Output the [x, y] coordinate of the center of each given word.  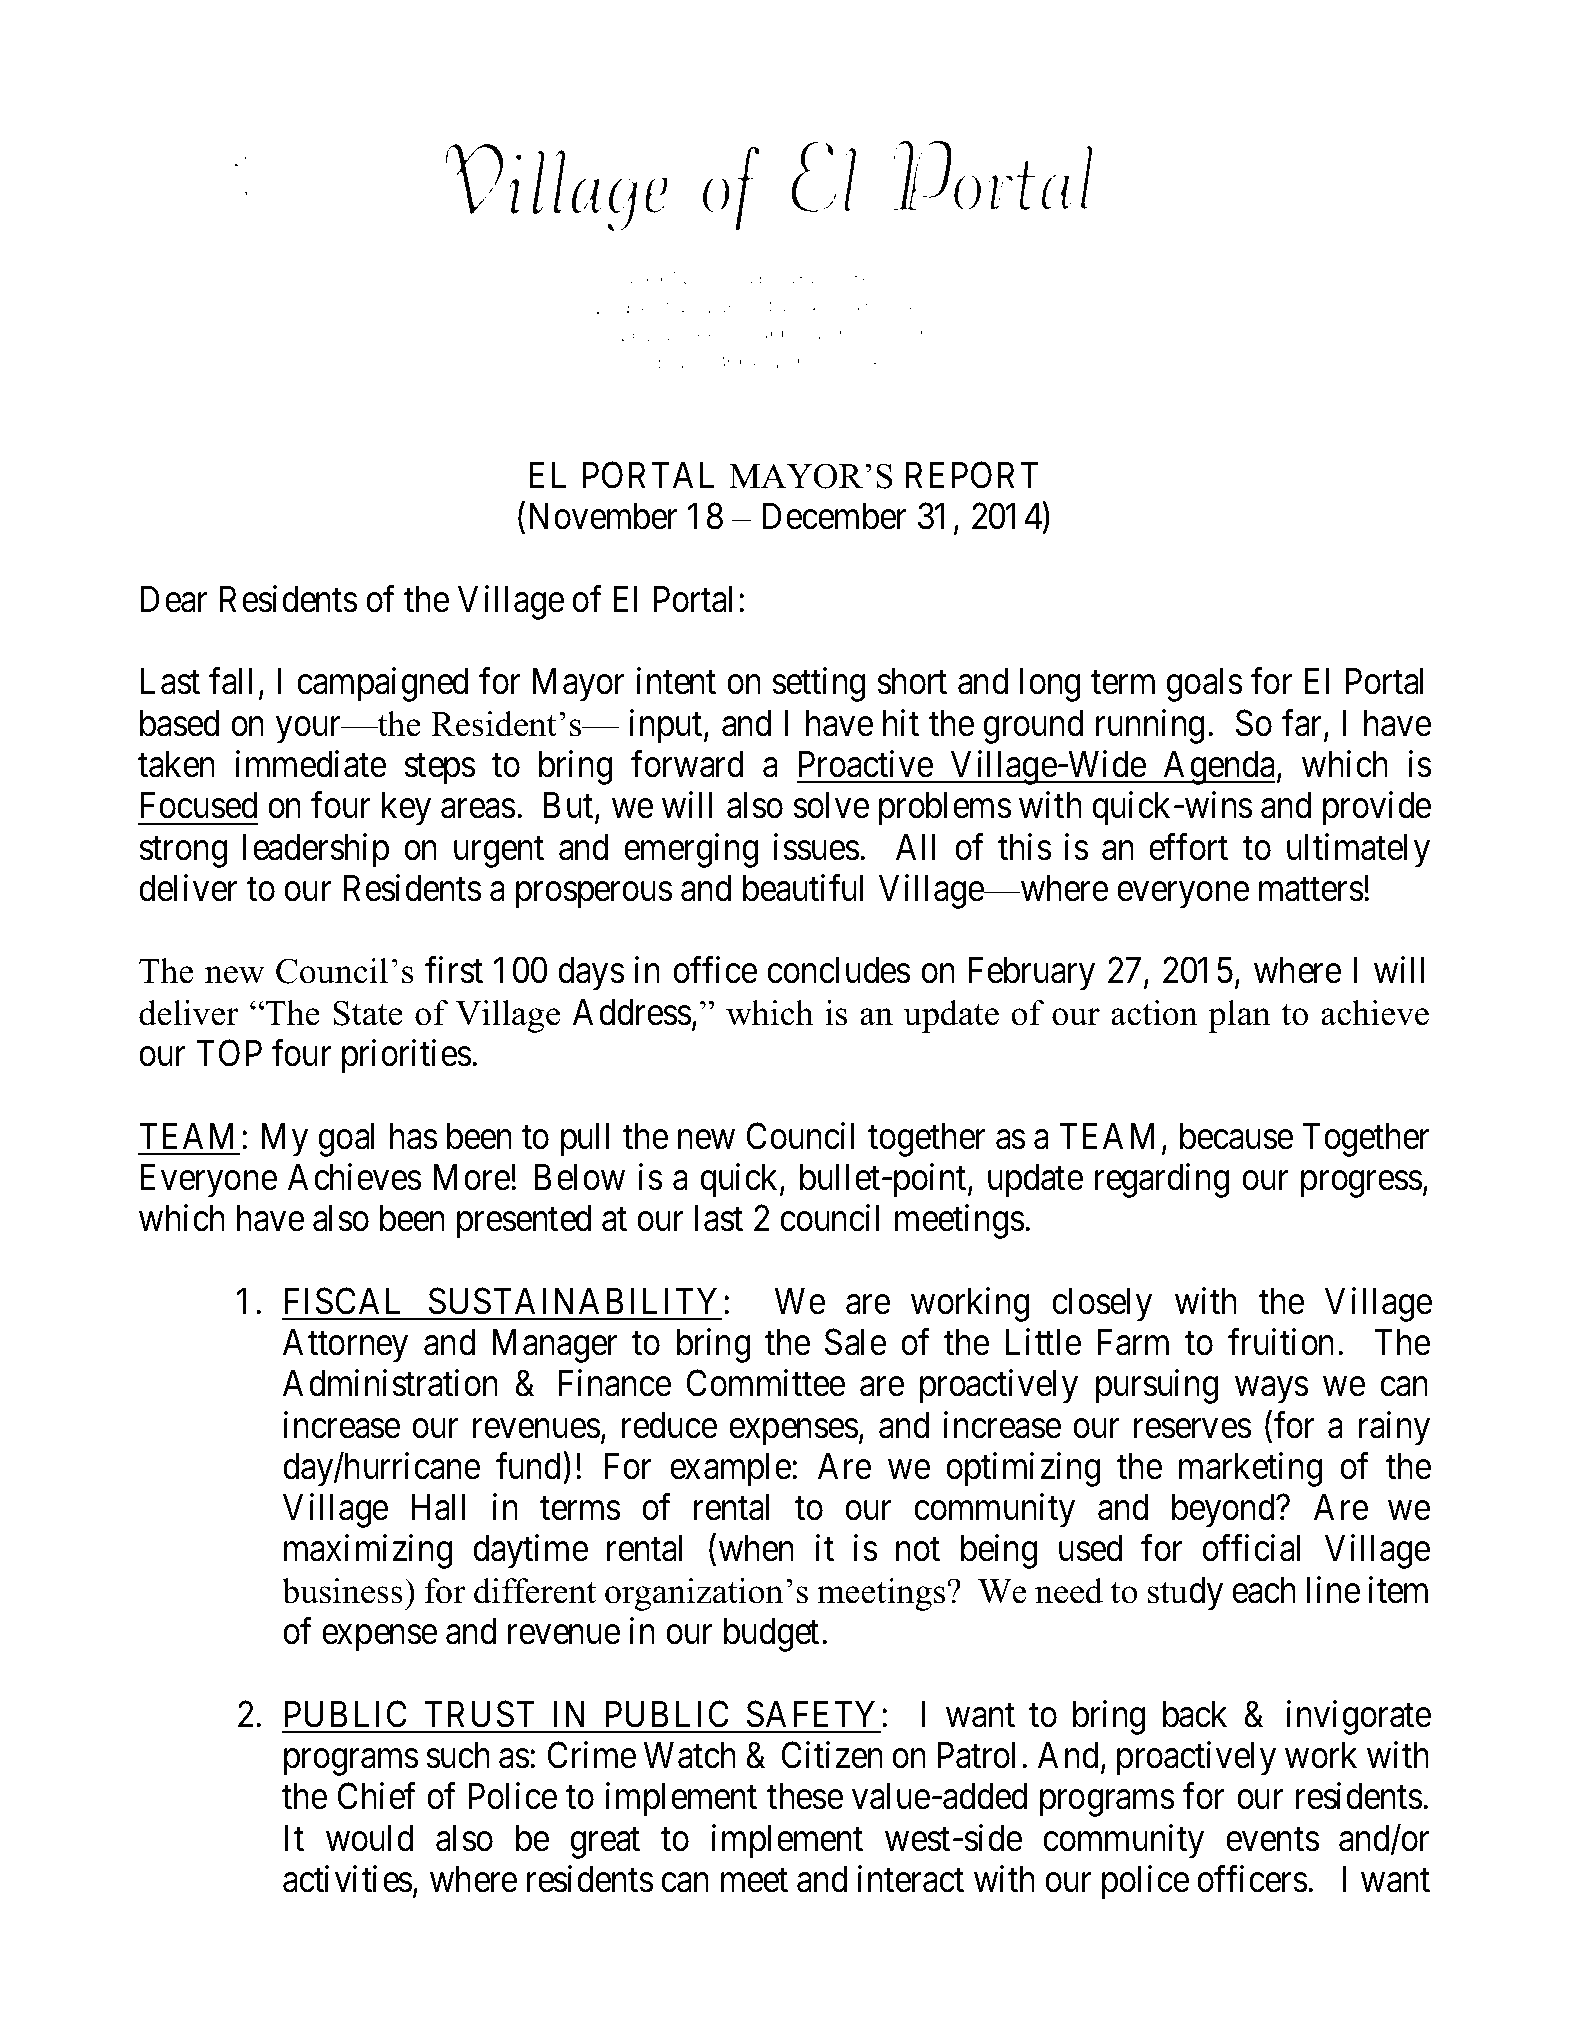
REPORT [972, 475]
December [835, 516]
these [805, 1796]
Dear [174, 599]
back [1195, 1714]
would [369, 1838]
